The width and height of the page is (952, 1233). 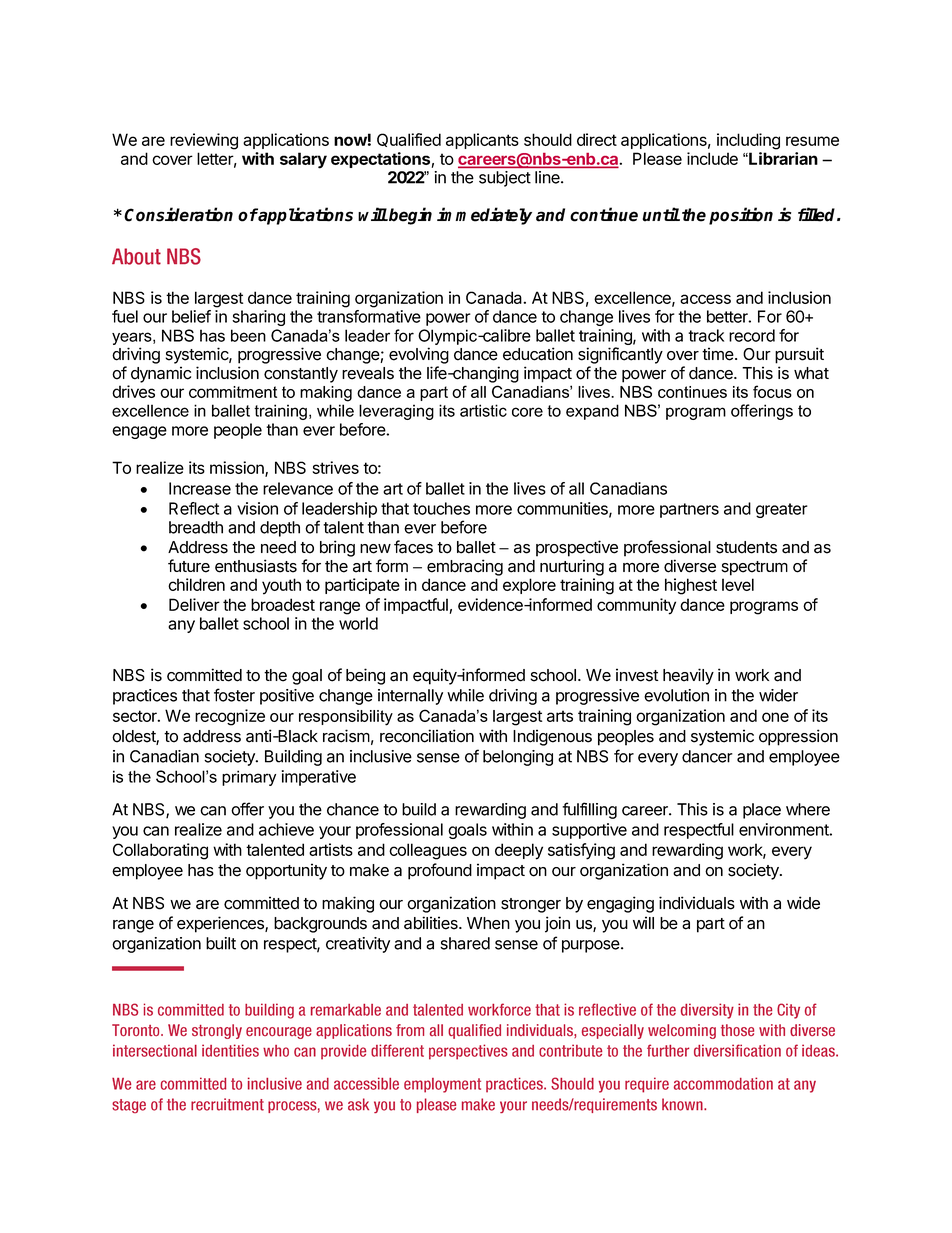 What do you see at coordinates (746, 547) in the page?
I see `students` at bounding box center [746, 547].
